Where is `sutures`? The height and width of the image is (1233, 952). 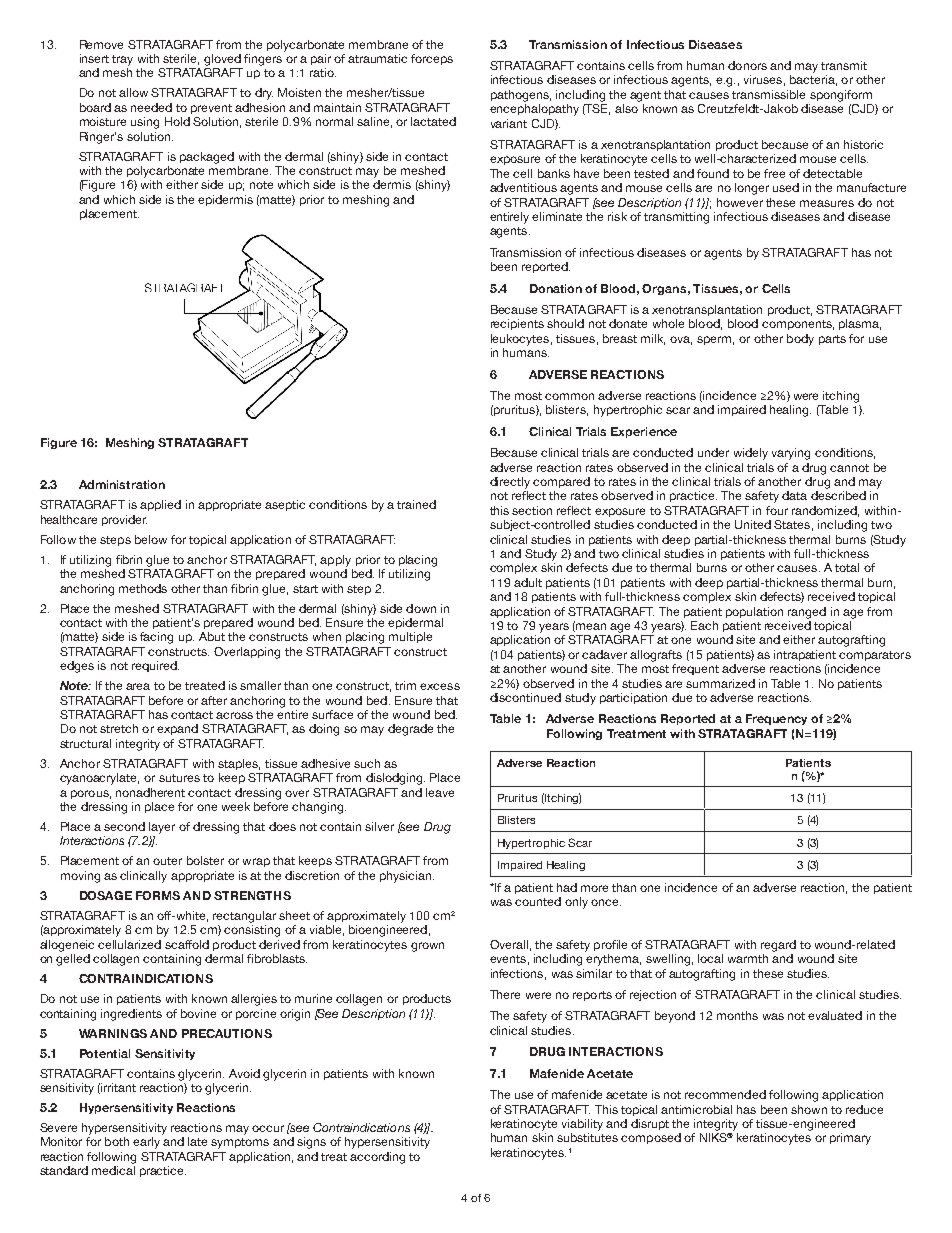
sutures is located at coordinates (179, 778).
